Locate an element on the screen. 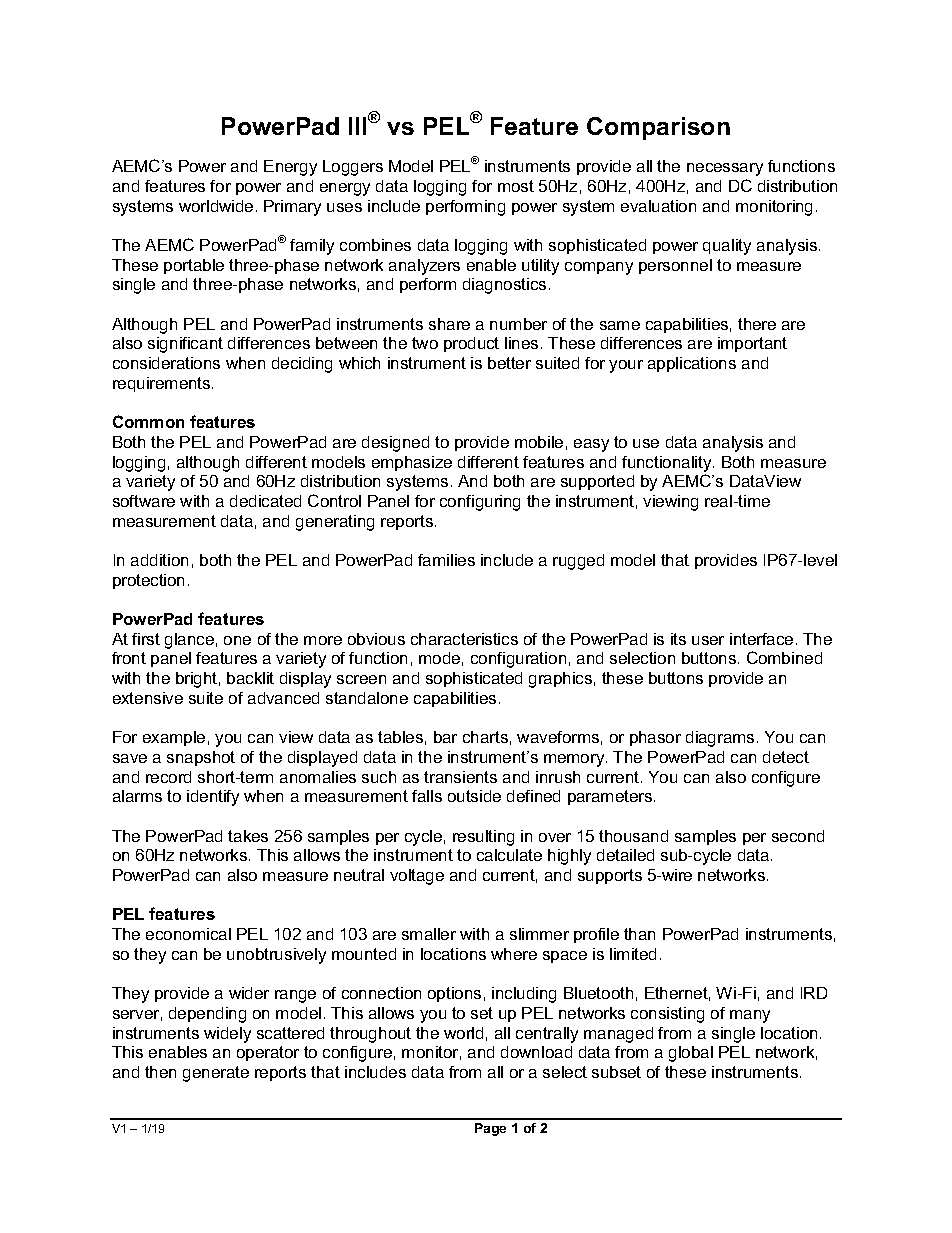 This screenshot has height=1233, width=952. necessary is located at coordinates (725, 169).
